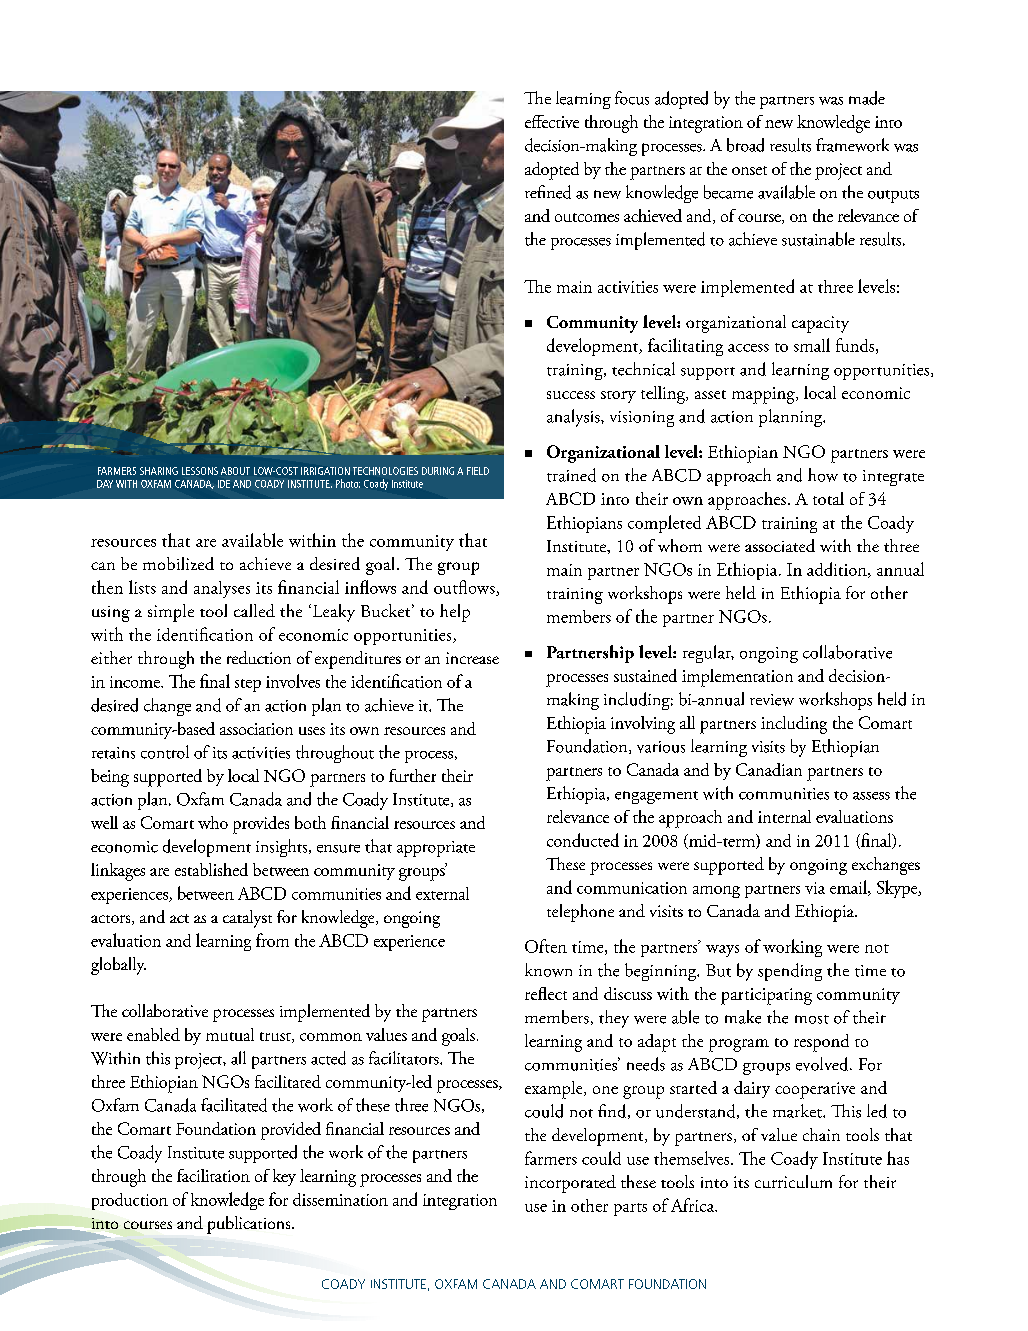 This document has height=1331, width=1028. What do you see at coordinates (548, 192) in the document?
I see `refined` at bounding box center [548, 192].
